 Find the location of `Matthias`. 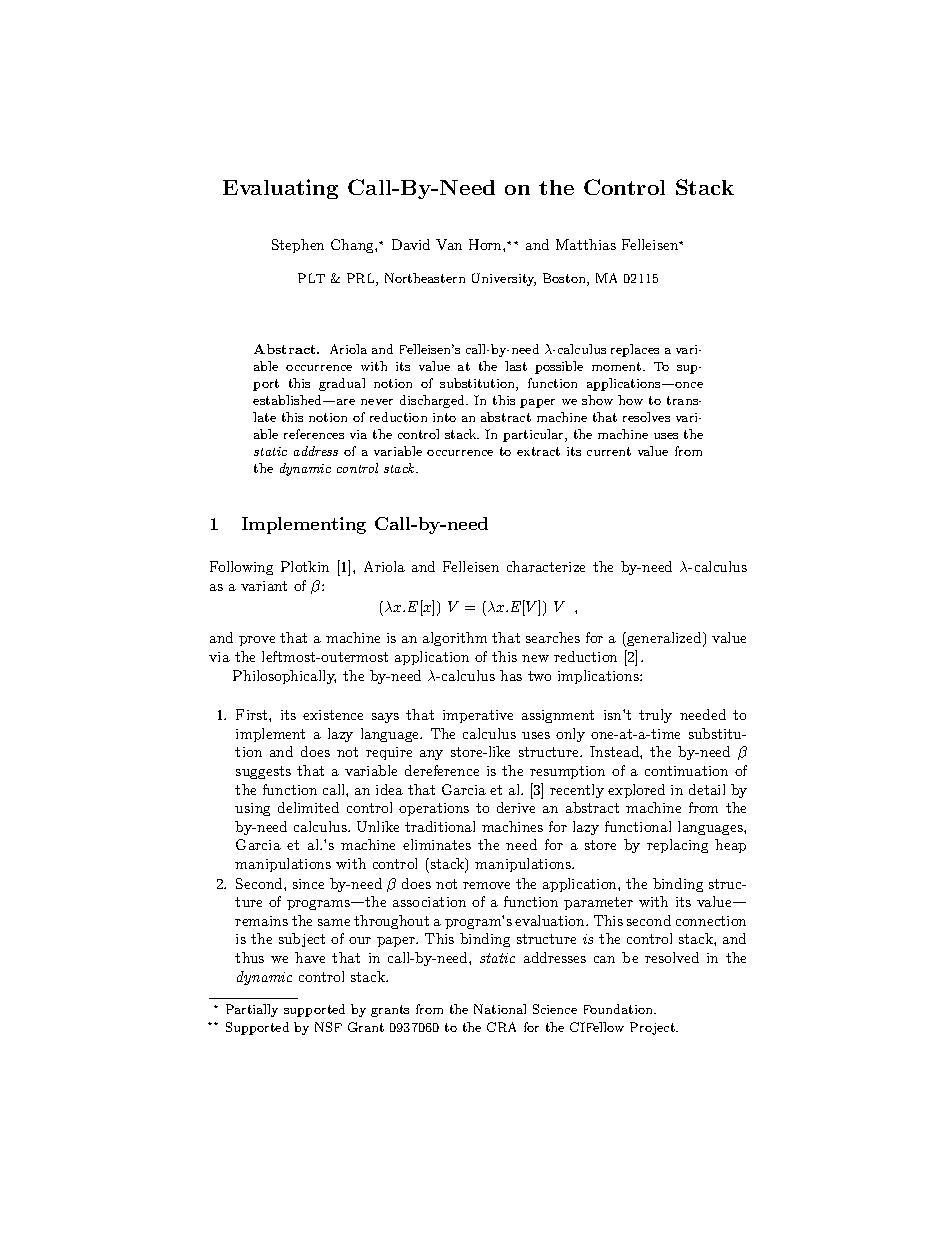

Matthias is located at coordinates (586, 244).
